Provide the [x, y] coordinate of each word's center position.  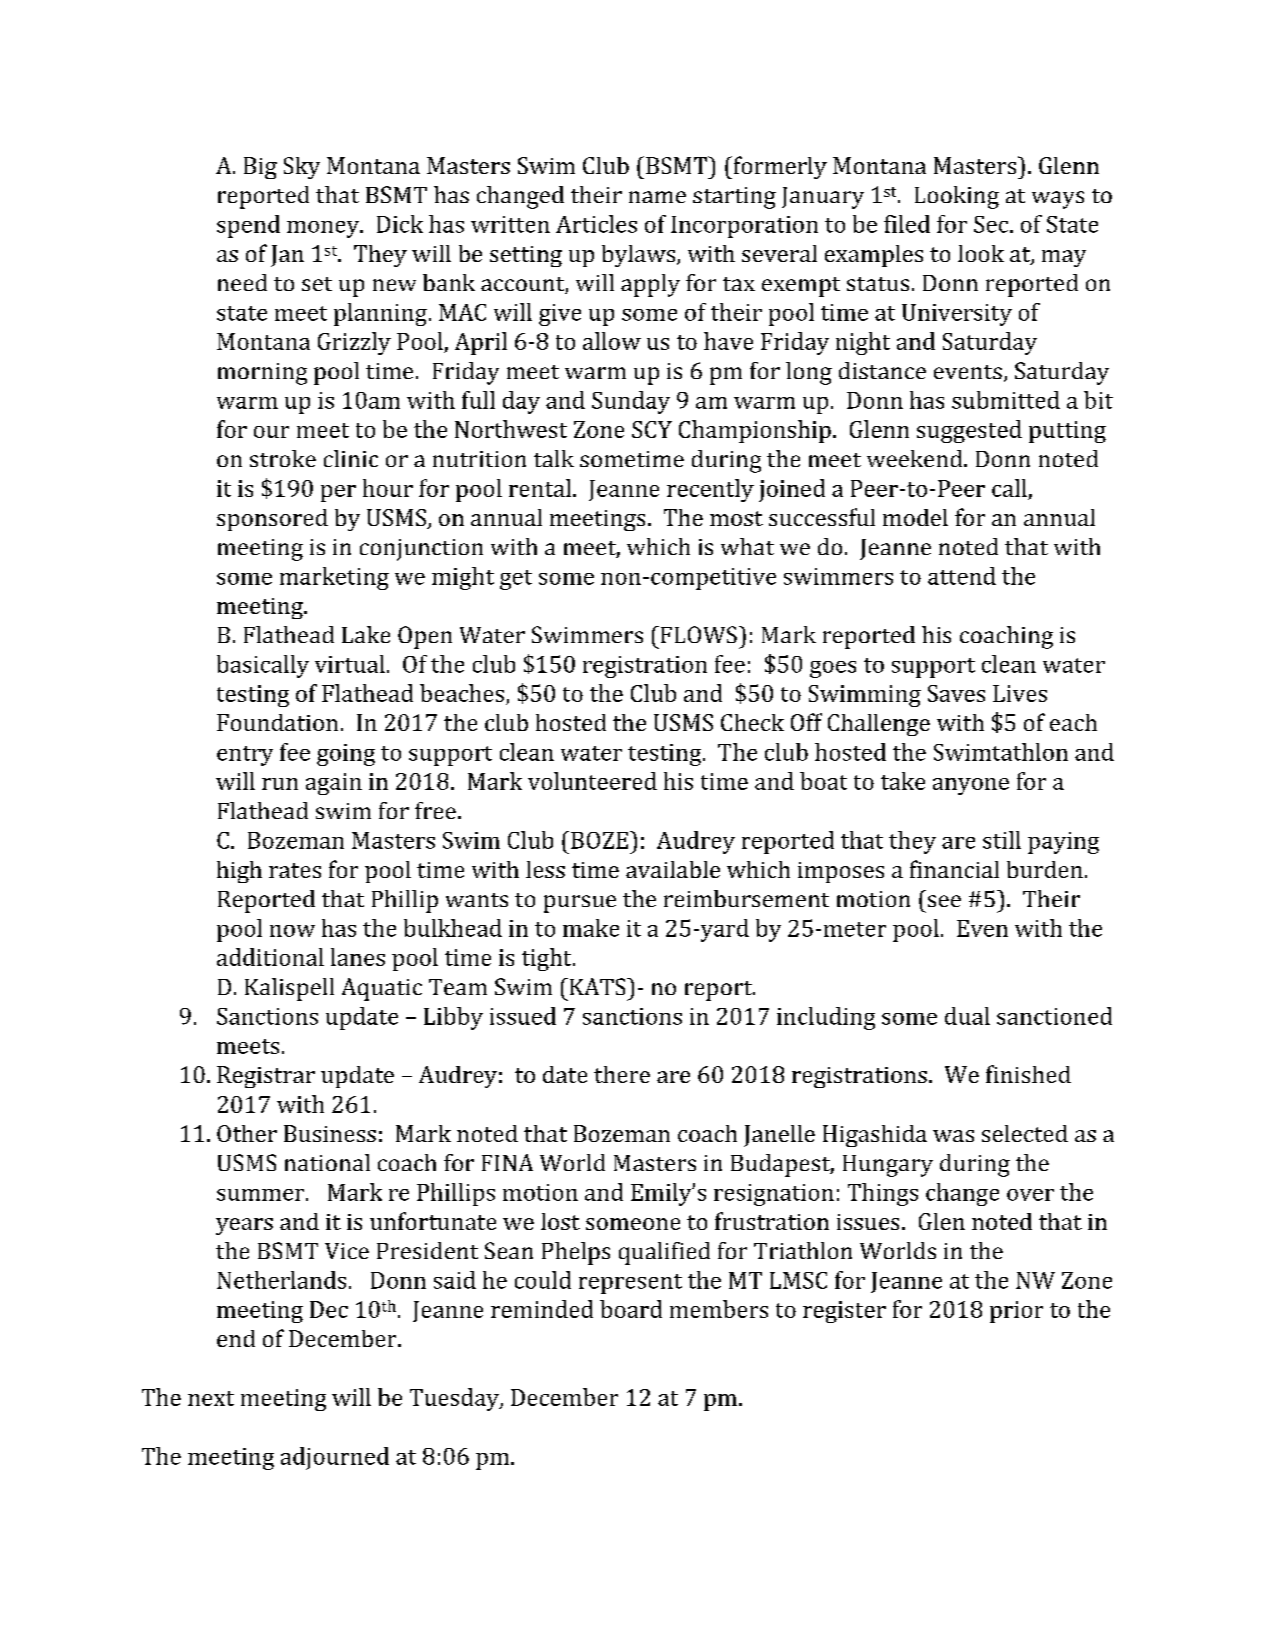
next [211, 1398]
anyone [971, 786]
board [631, 1309]
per [338, 493]
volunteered [592, 781]
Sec [992, 224]
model [915, 517]
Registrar [266, 1077]
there [622, 1074]
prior [1016, 1312]
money [324, 229]
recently [710, 490]
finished [1028, 1074]
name [657, 197]
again [334, 784]
